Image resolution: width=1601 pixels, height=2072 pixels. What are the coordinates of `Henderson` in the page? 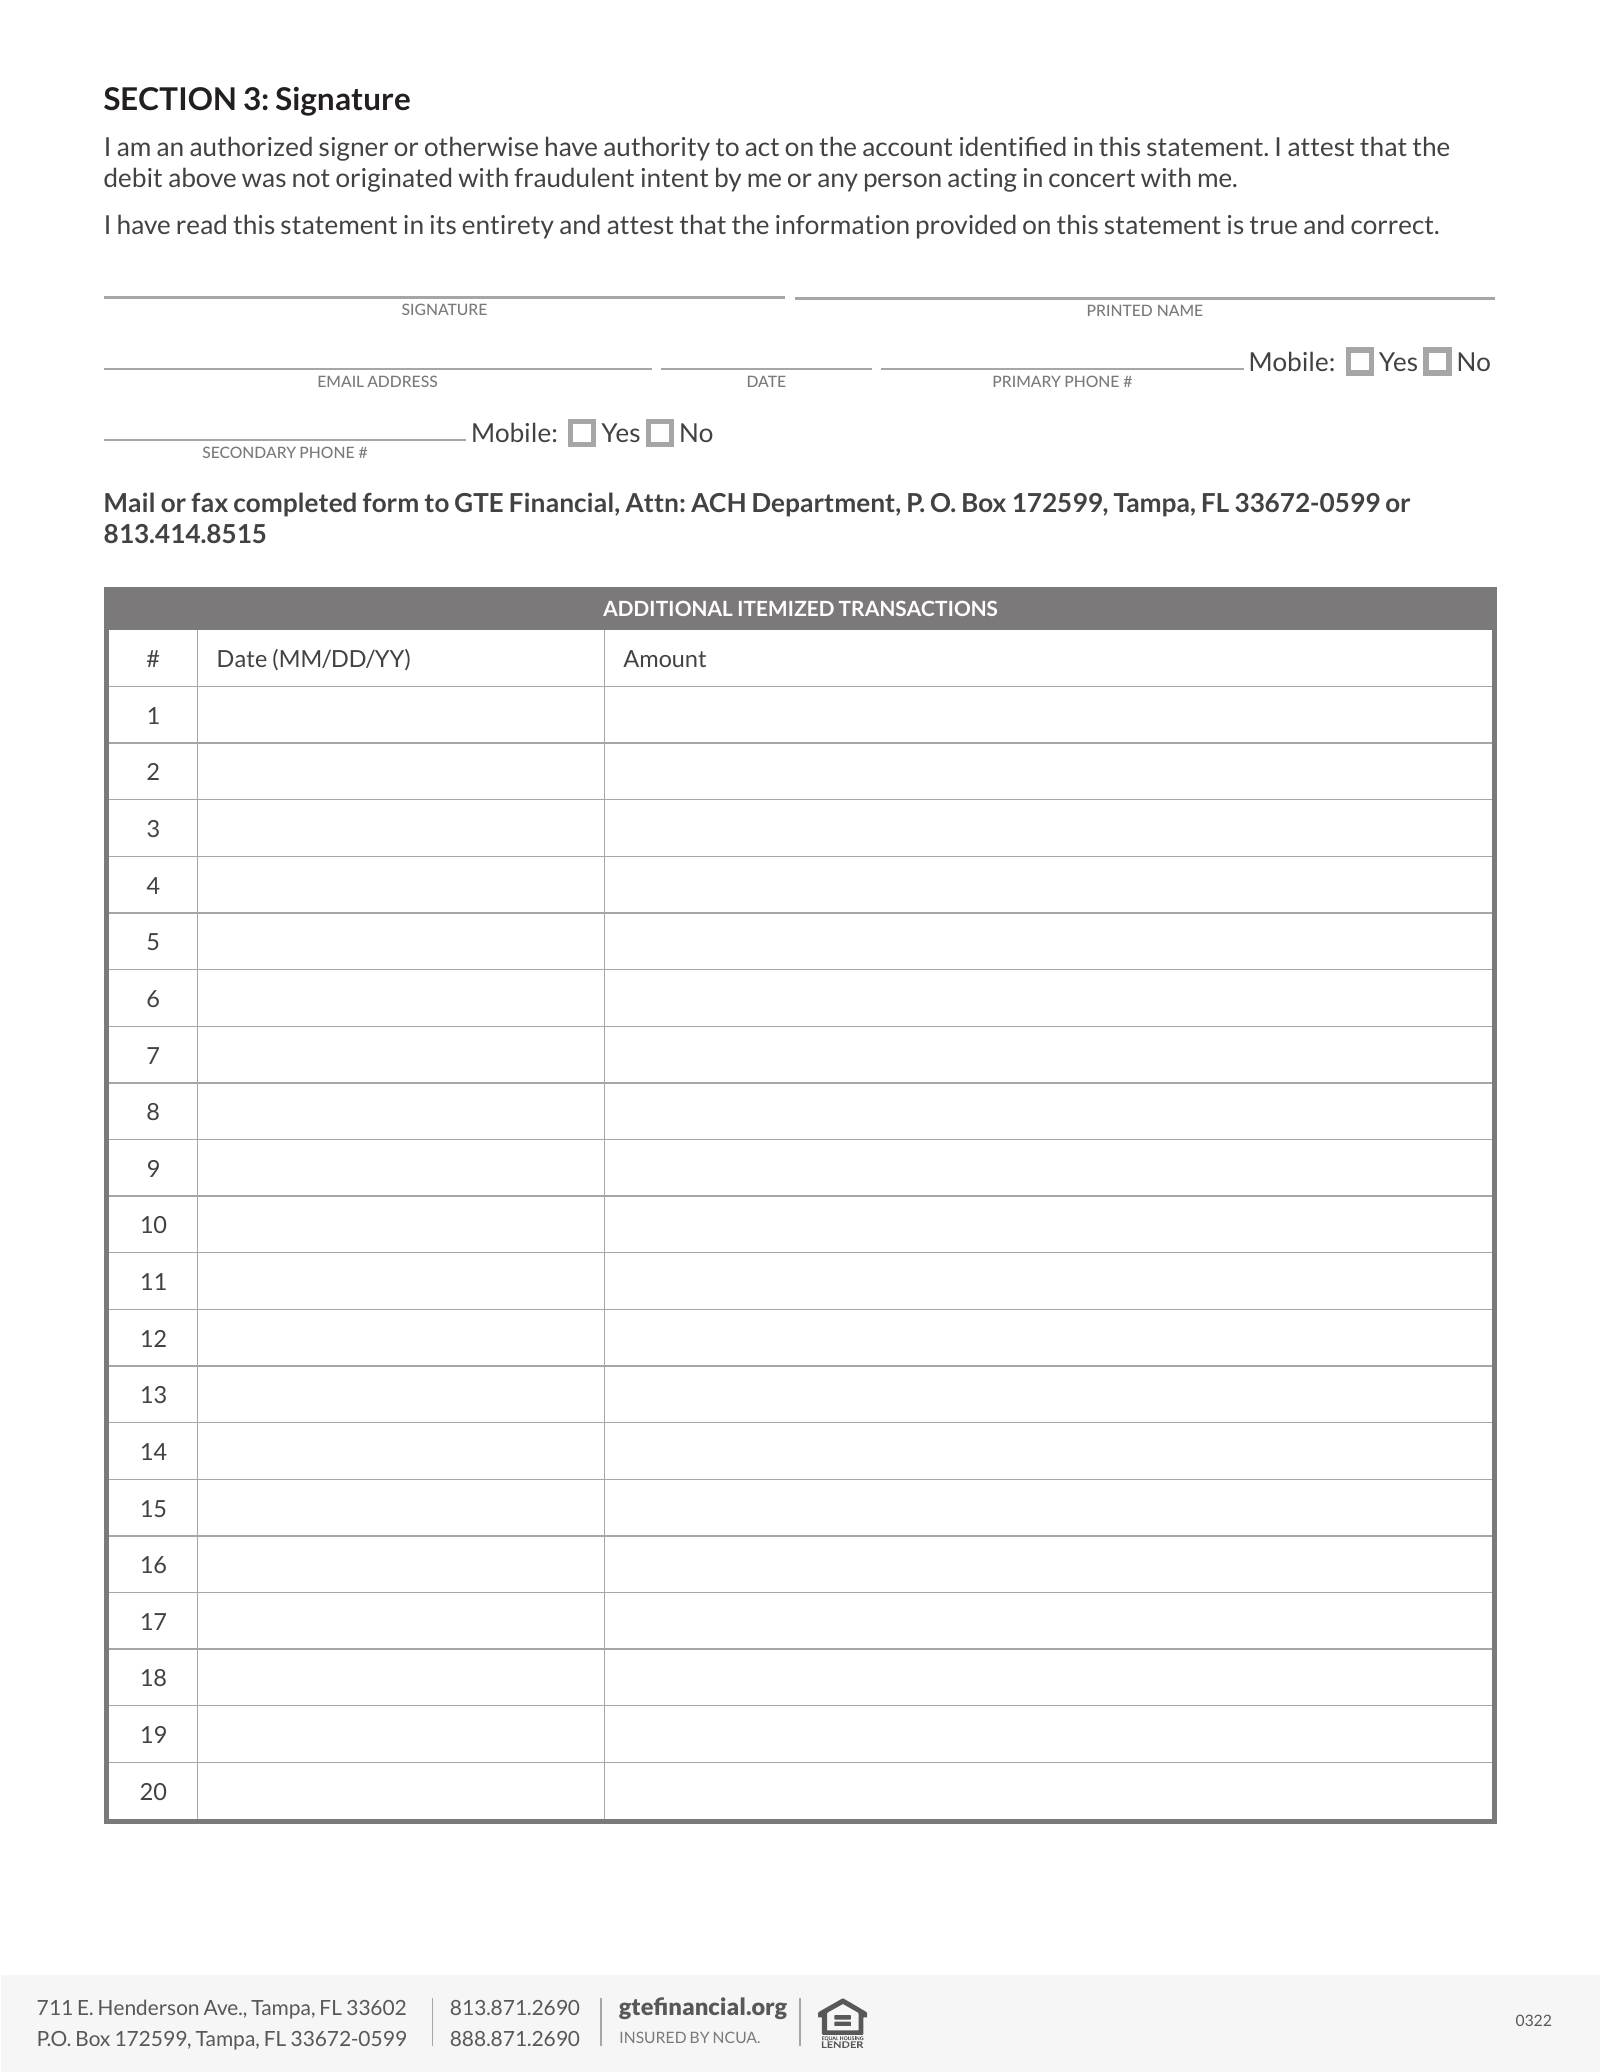 It's located at (148, 2007).
